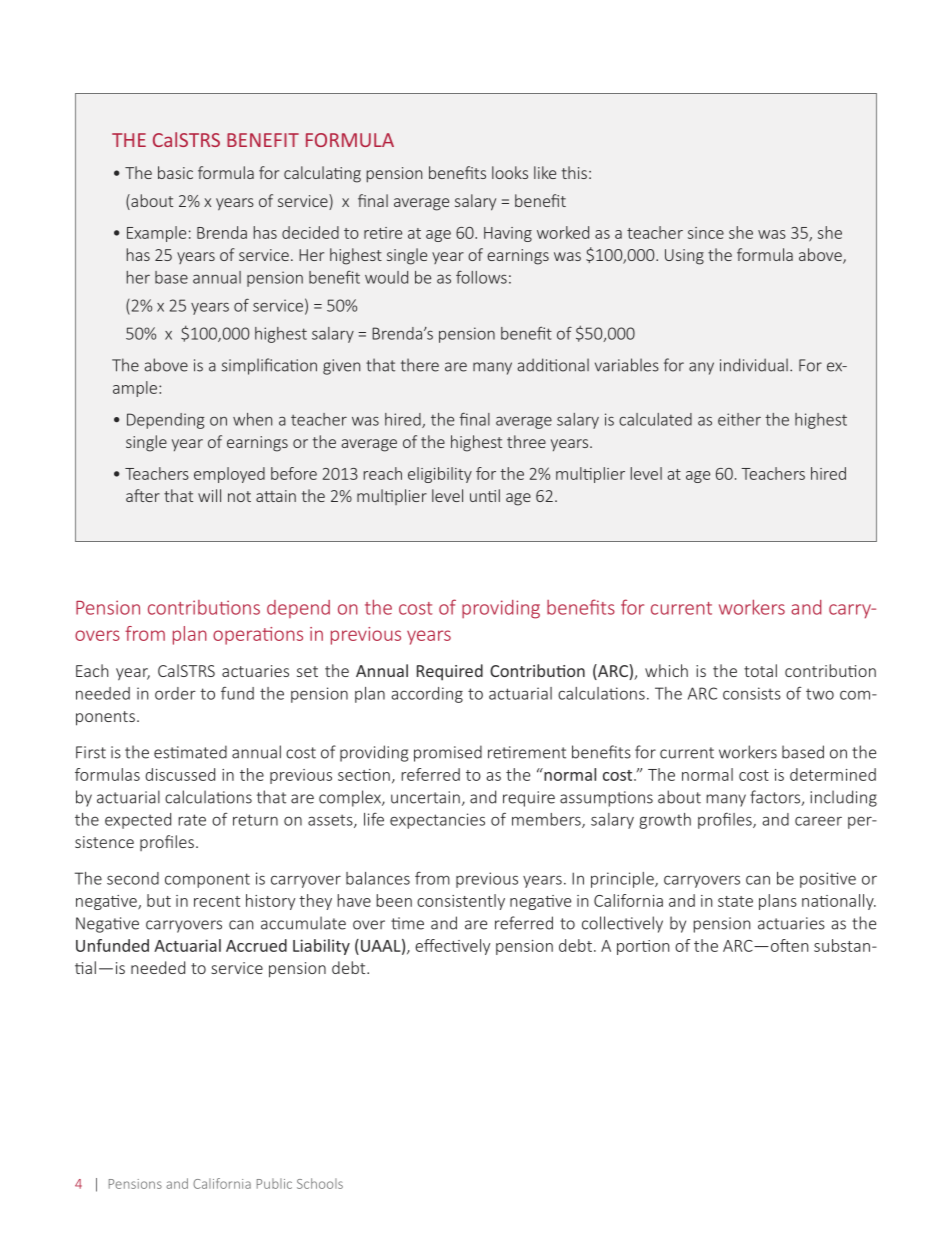  Describe the element at coordinates (320, 1183) in the screenshot. I see `Schools` at that location.
